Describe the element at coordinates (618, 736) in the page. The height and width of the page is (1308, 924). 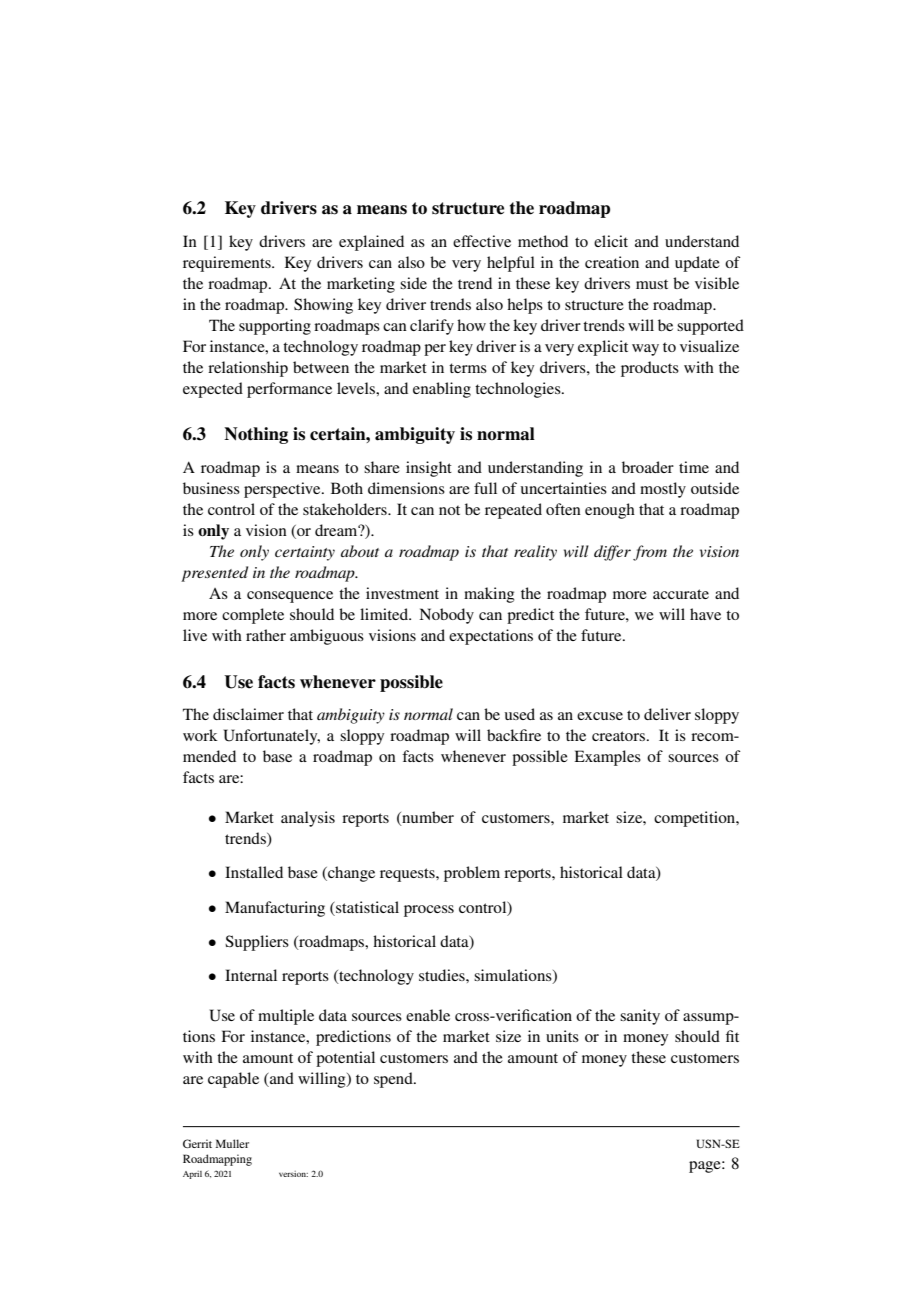
I see `creators` at that location.
